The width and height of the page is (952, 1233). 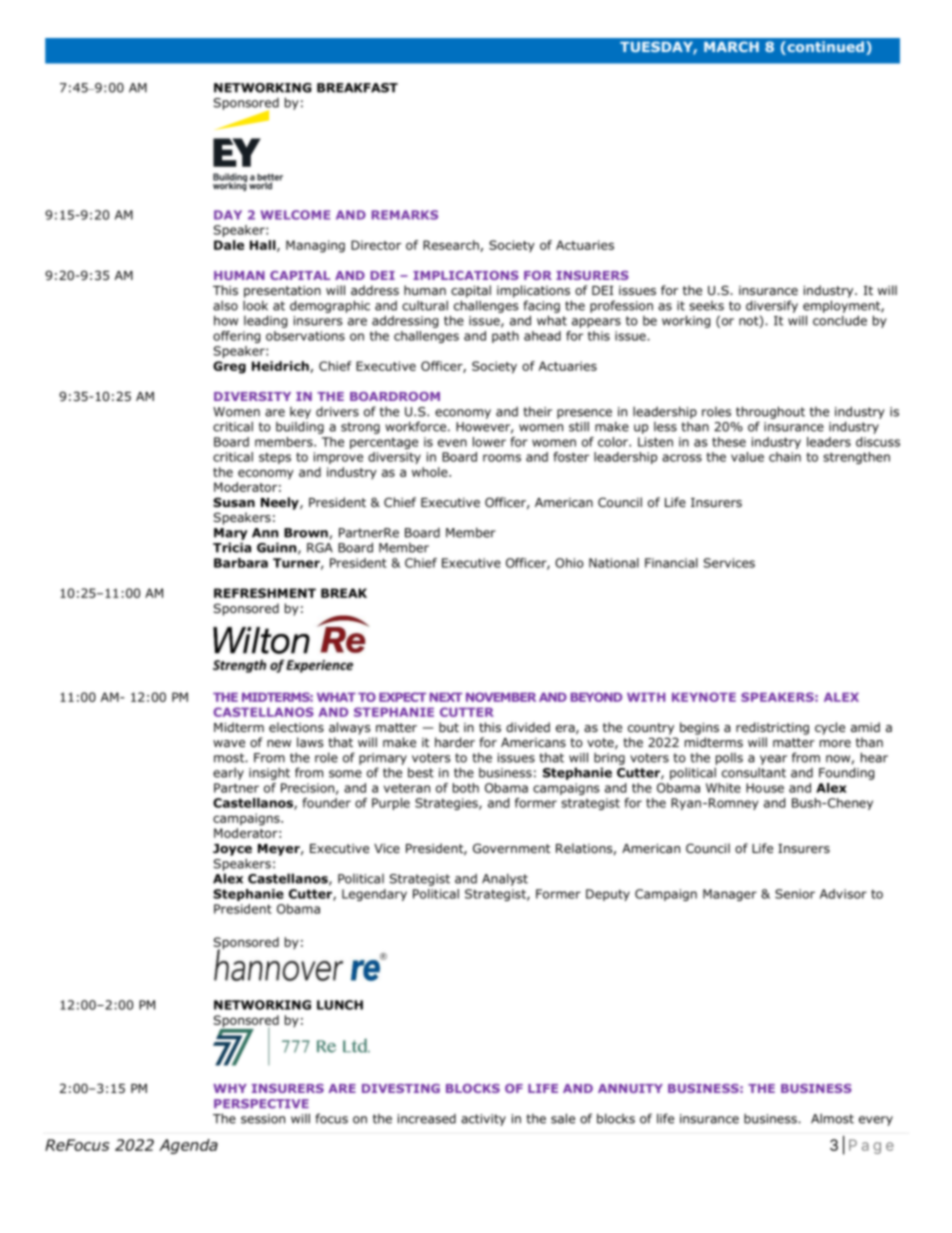 I want to click on session, so click(x=263, y=1119).
